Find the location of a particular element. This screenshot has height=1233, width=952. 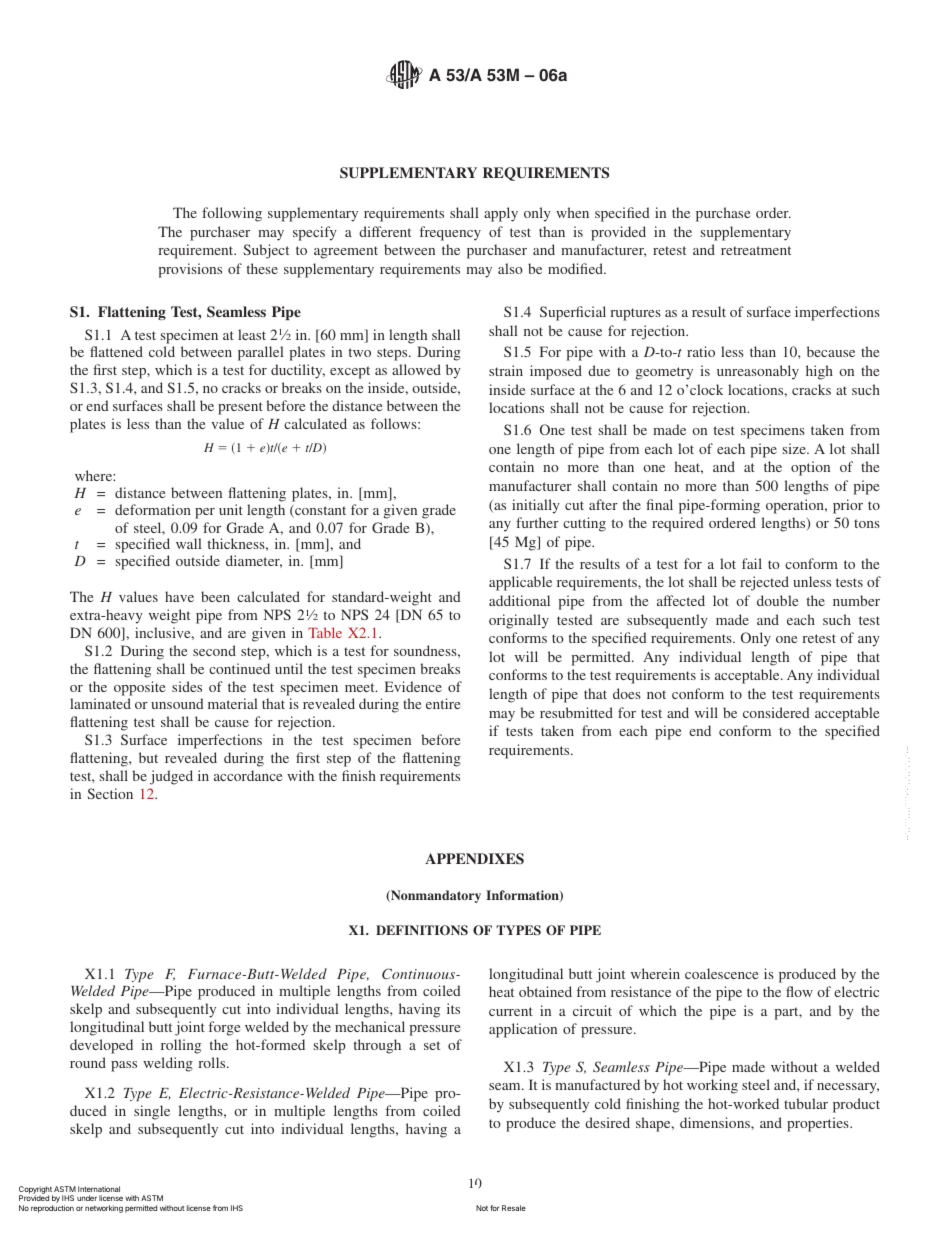

wall is located at coordinates (189, 543).
